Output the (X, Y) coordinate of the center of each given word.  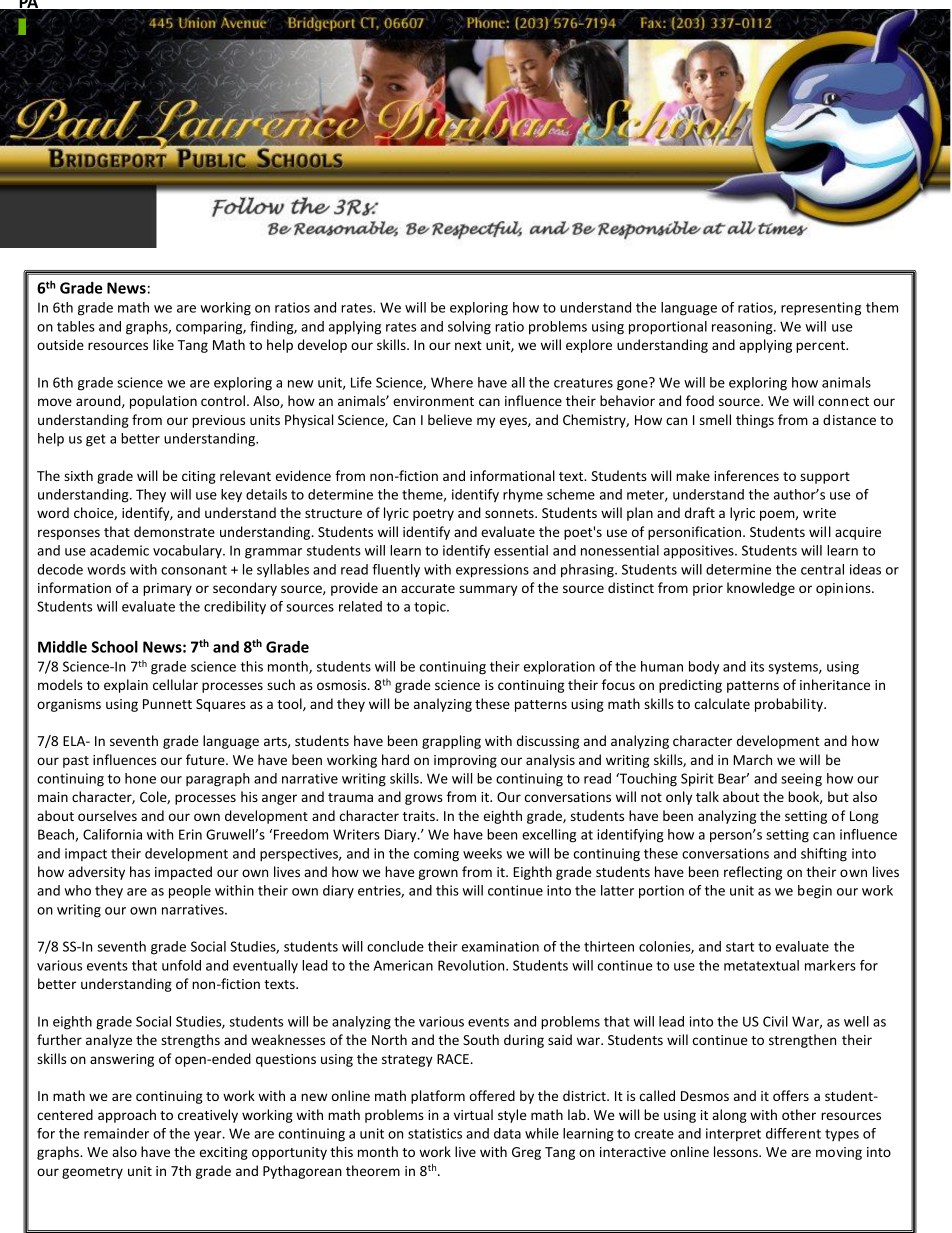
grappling (451, 742)
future (206, 759)
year (209, 1136)
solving (469, 328)
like (163, 344)
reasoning (743, 328)
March (752, 759)
